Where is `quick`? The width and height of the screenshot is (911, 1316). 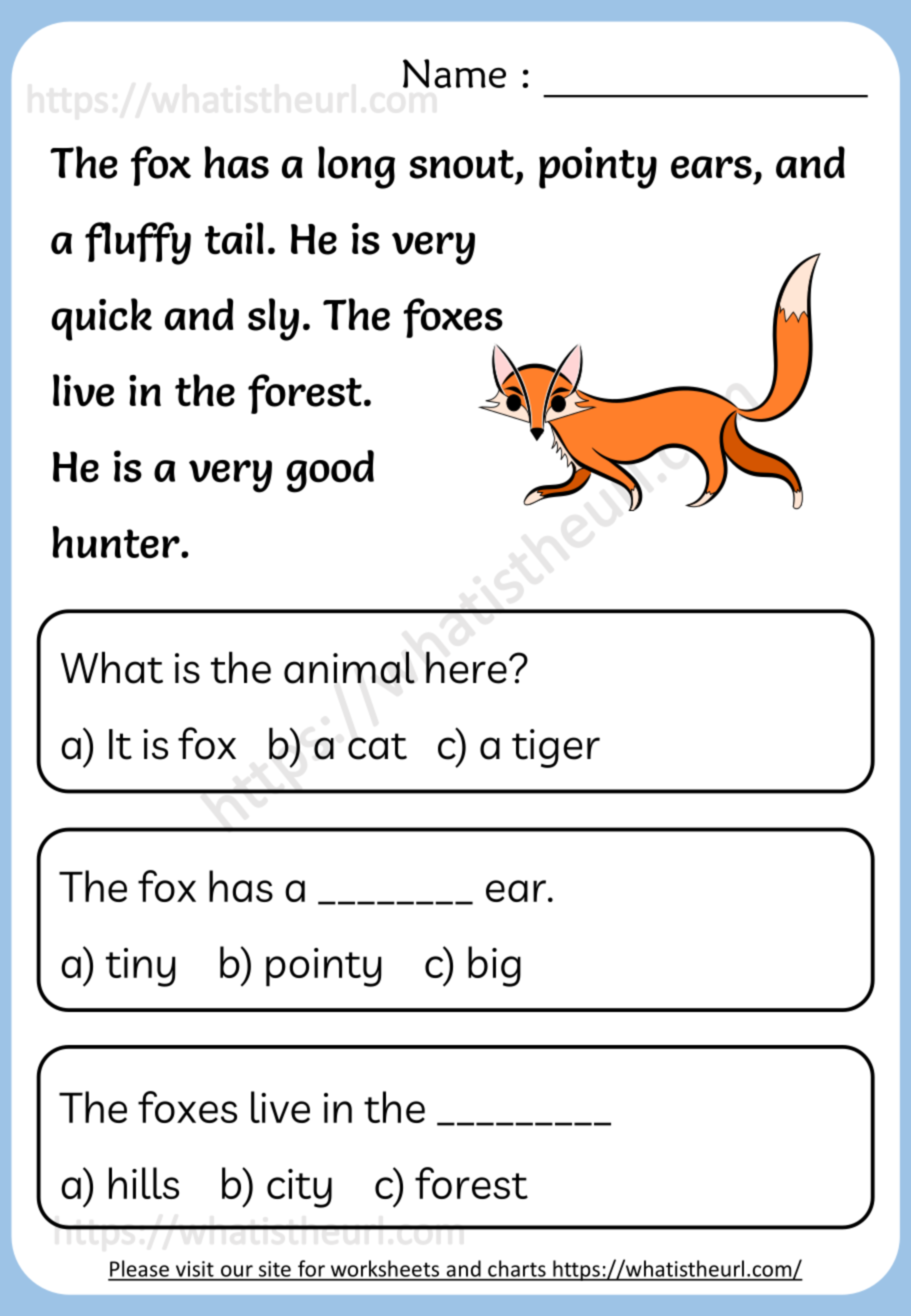 quick is located at coordinates (101, 319).
